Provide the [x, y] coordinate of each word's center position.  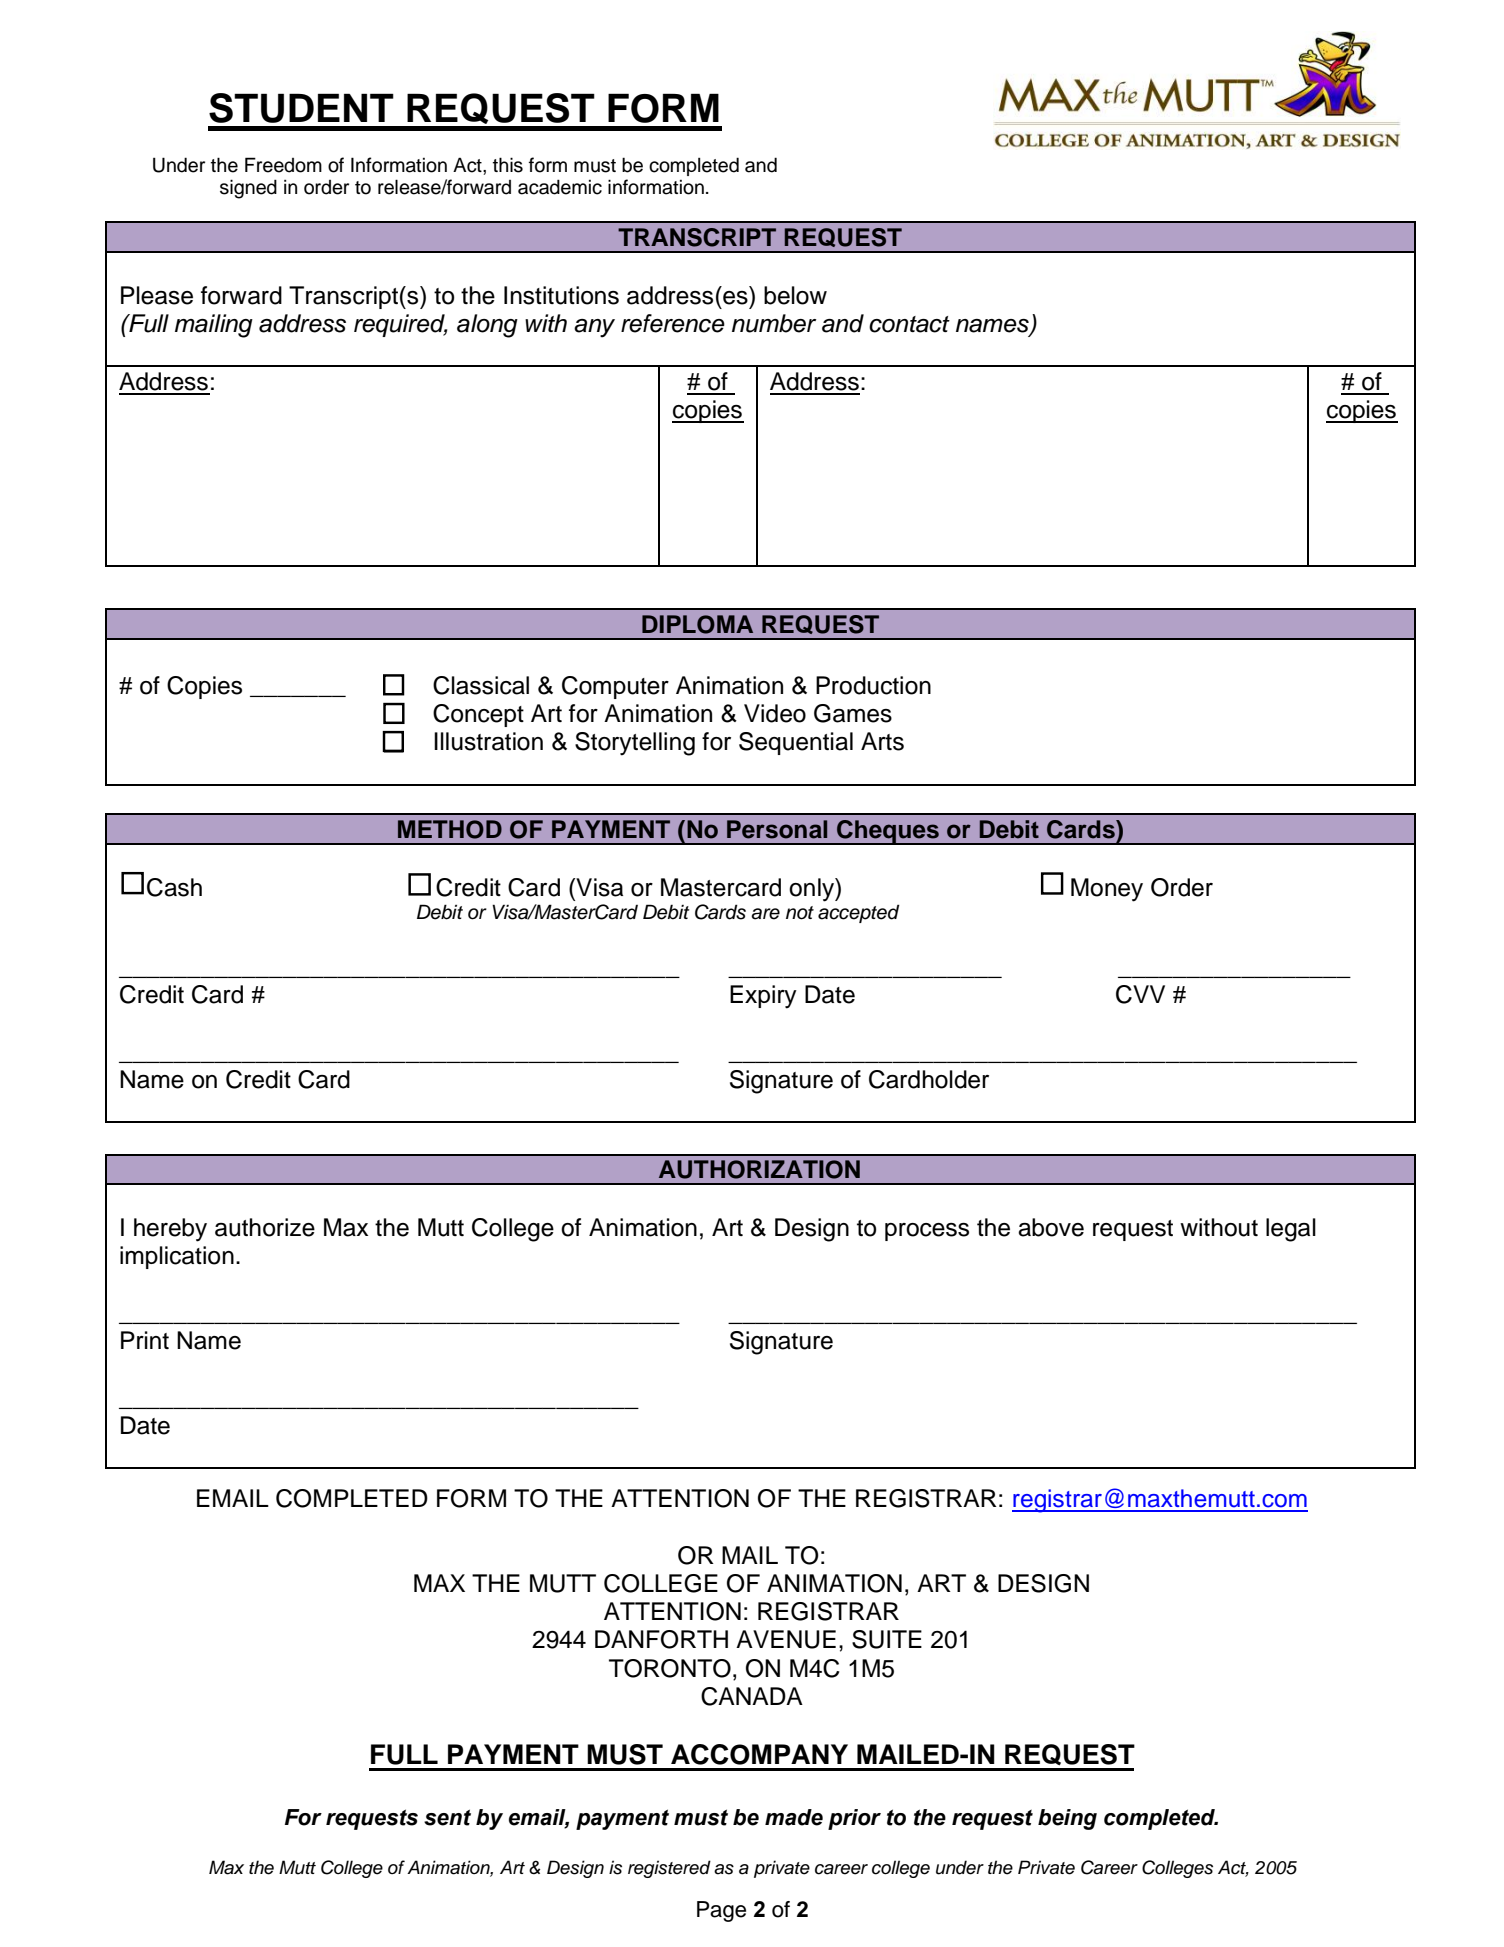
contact [909, 324]
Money [1107, 890]
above [1051, 1227]
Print [145, 1340]
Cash [174, 887]
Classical [481, 685]
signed [248, 189]
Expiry [763, 997]
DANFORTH [661, 1639]
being [1067, 1819]
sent [447, 1817]
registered [669, 1869]
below [795, 295]
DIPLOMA [697, 624]
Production [873, 685]
